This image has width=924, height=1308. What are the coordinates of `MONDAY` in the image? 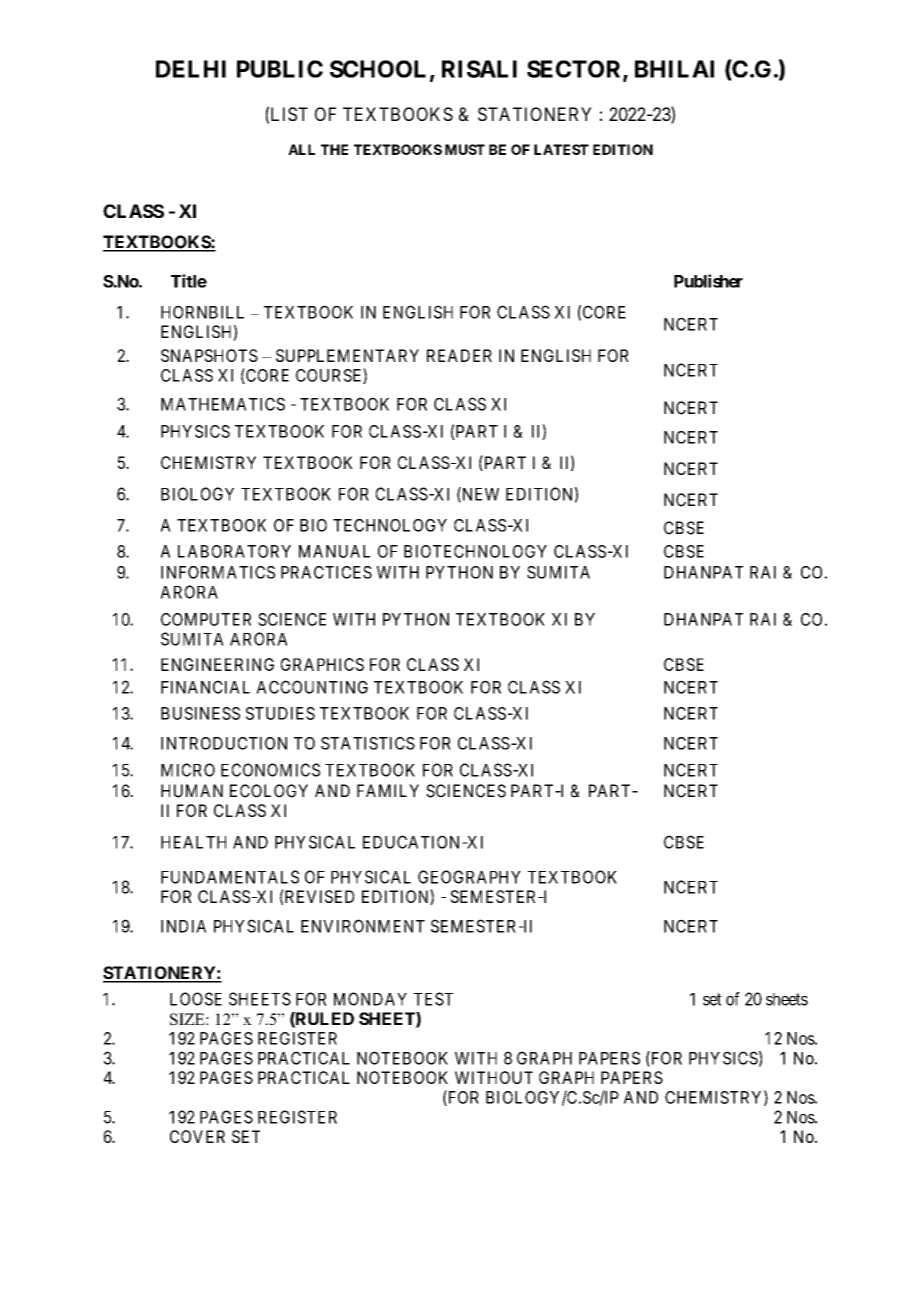 It's located at (370, 999).
